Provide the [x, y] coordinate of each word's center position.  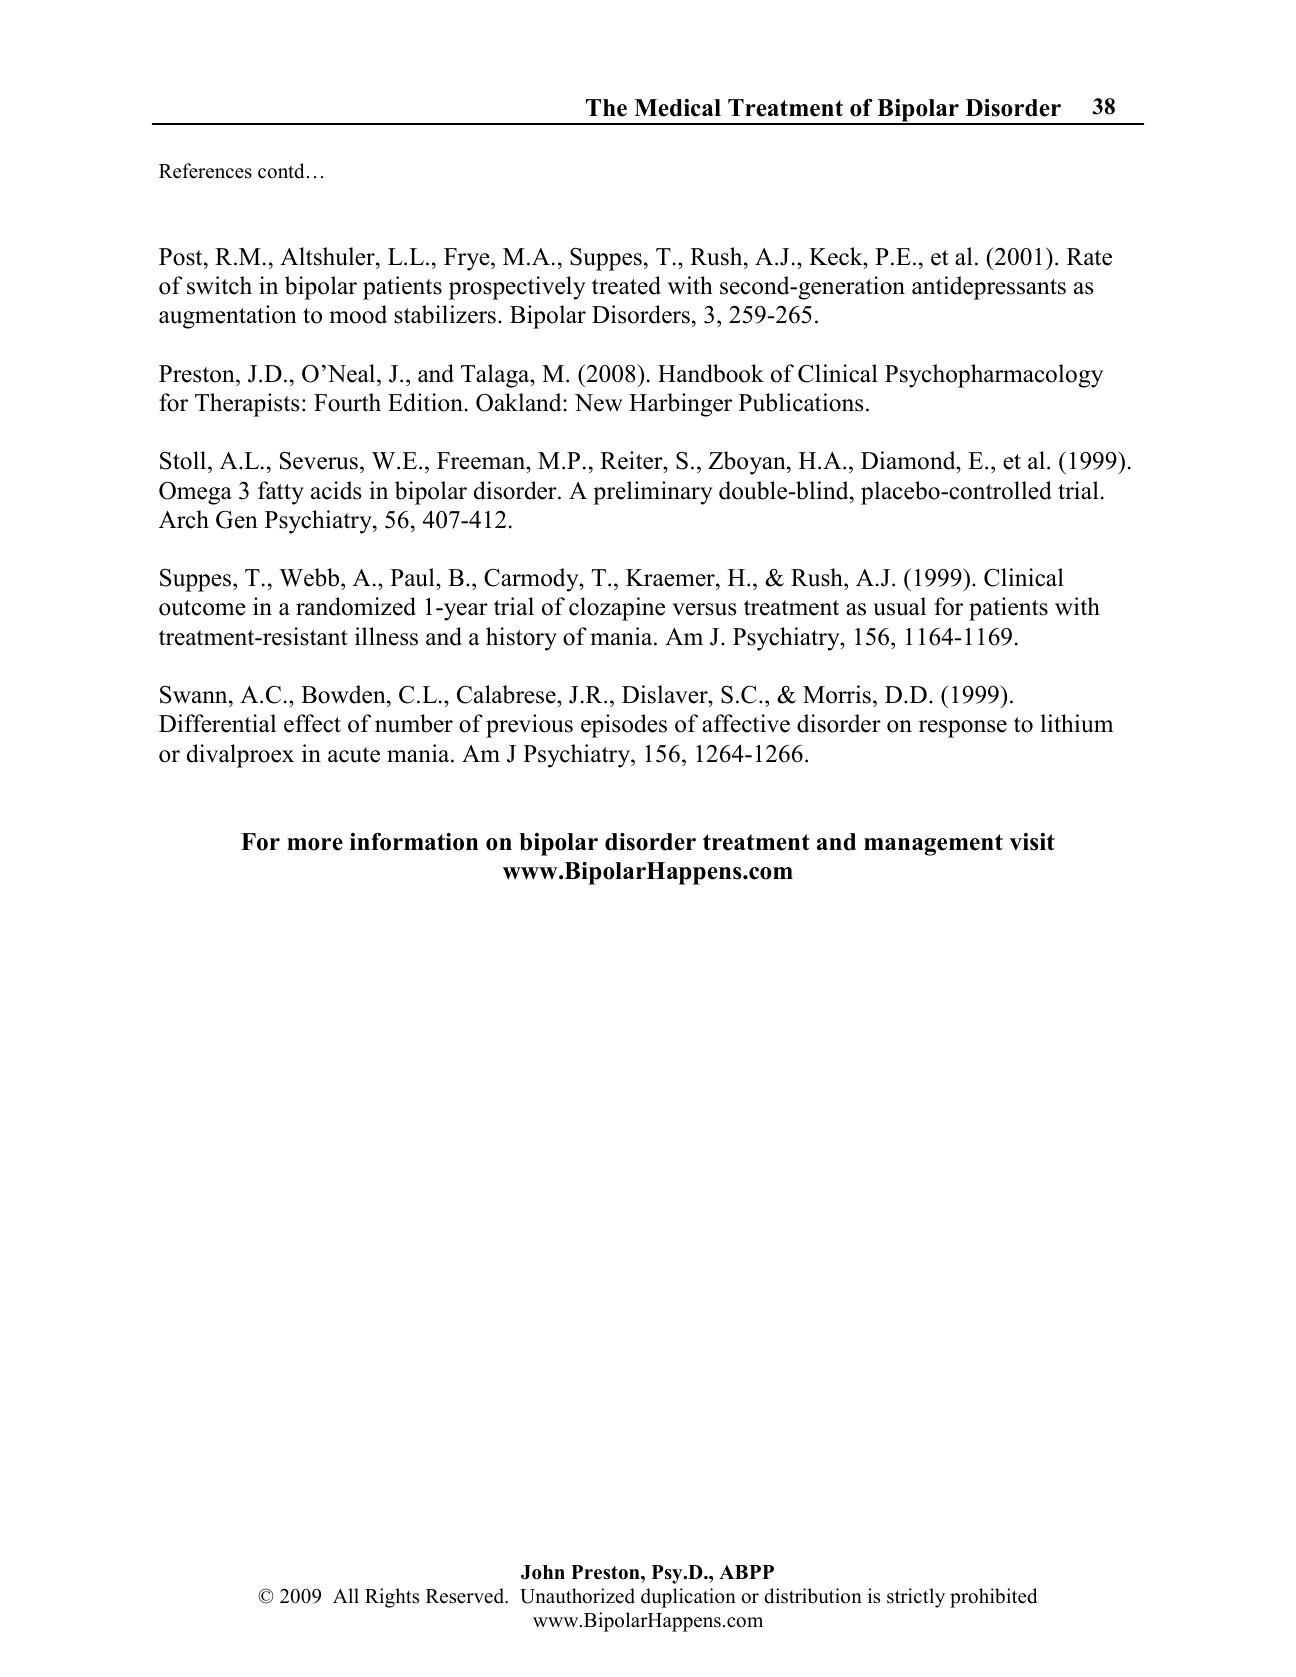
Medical [677, 108]
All [346, 1595]
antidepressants [989, 288]
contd [281, 171]
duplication [688, 1598]
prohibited [993, 1598]
